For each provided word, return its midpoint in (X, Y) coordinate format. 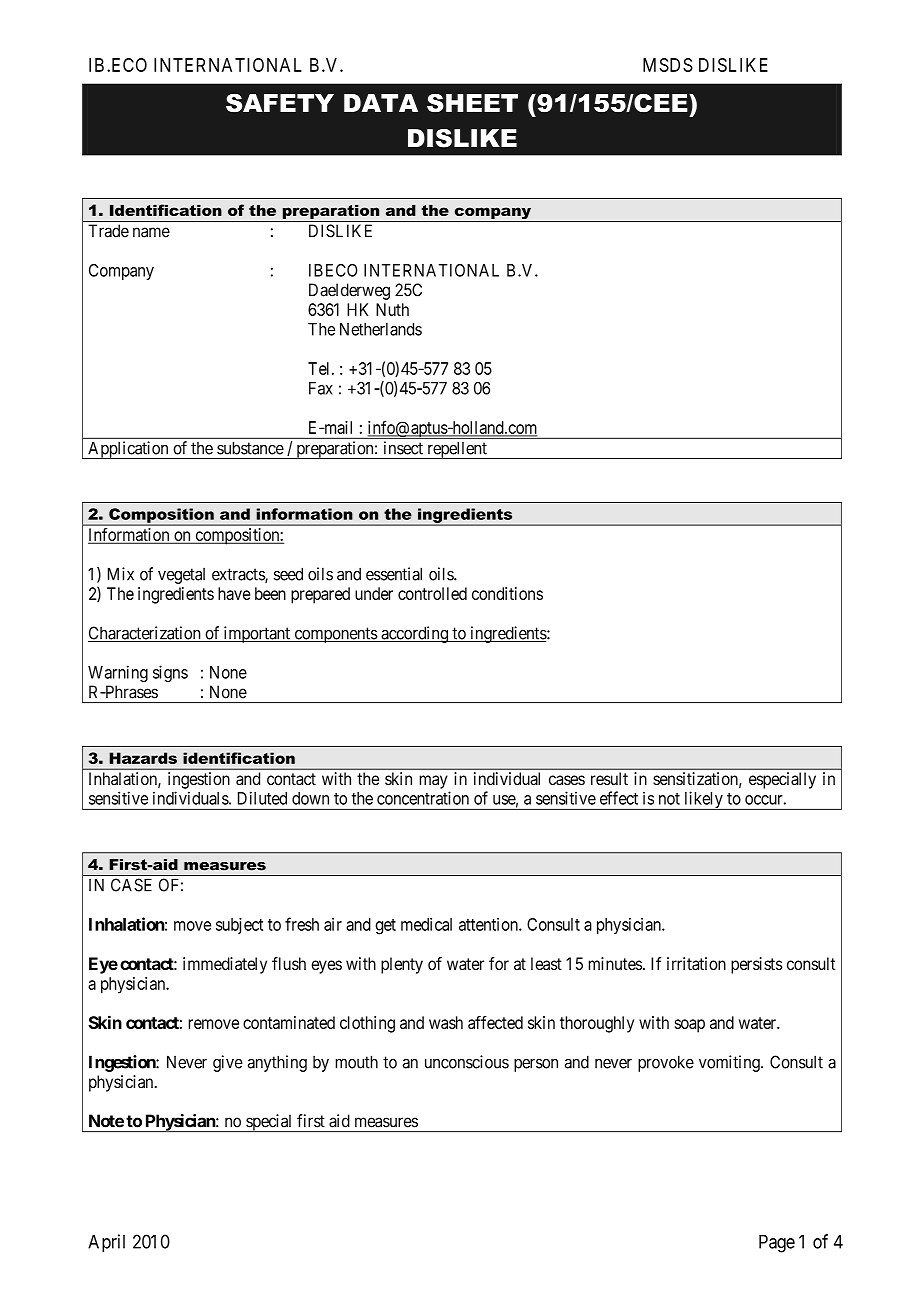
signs (170, 673)
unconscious (467, 1062)
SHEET (472, 103)
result (609, 778)
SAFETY (280, 103)
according (414, 634)
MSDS (668, 65)
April (106, 1243)
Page (777, 1244)
